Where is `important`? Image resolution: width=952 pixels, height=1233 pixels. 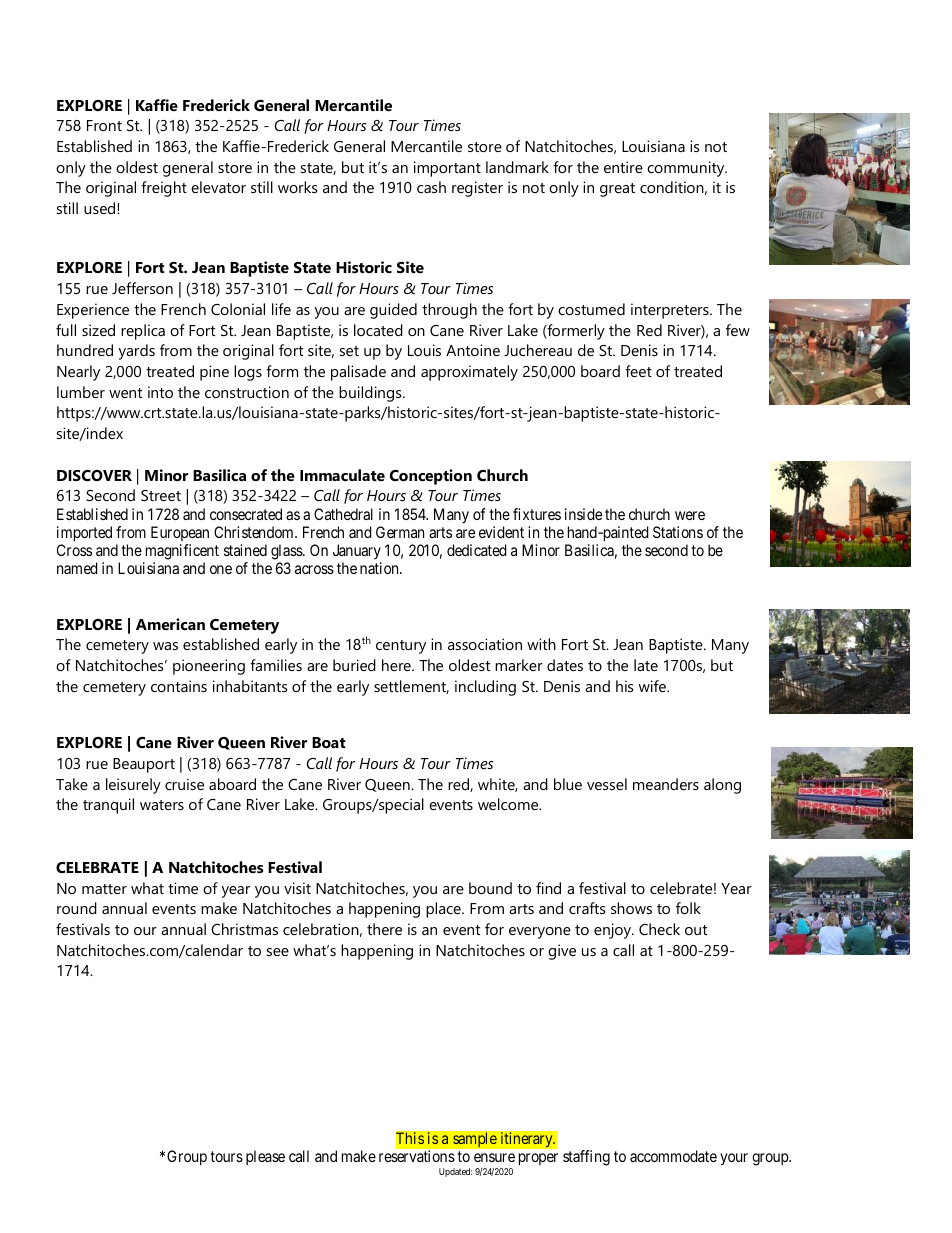
important is located at coordinates (447, 169).
